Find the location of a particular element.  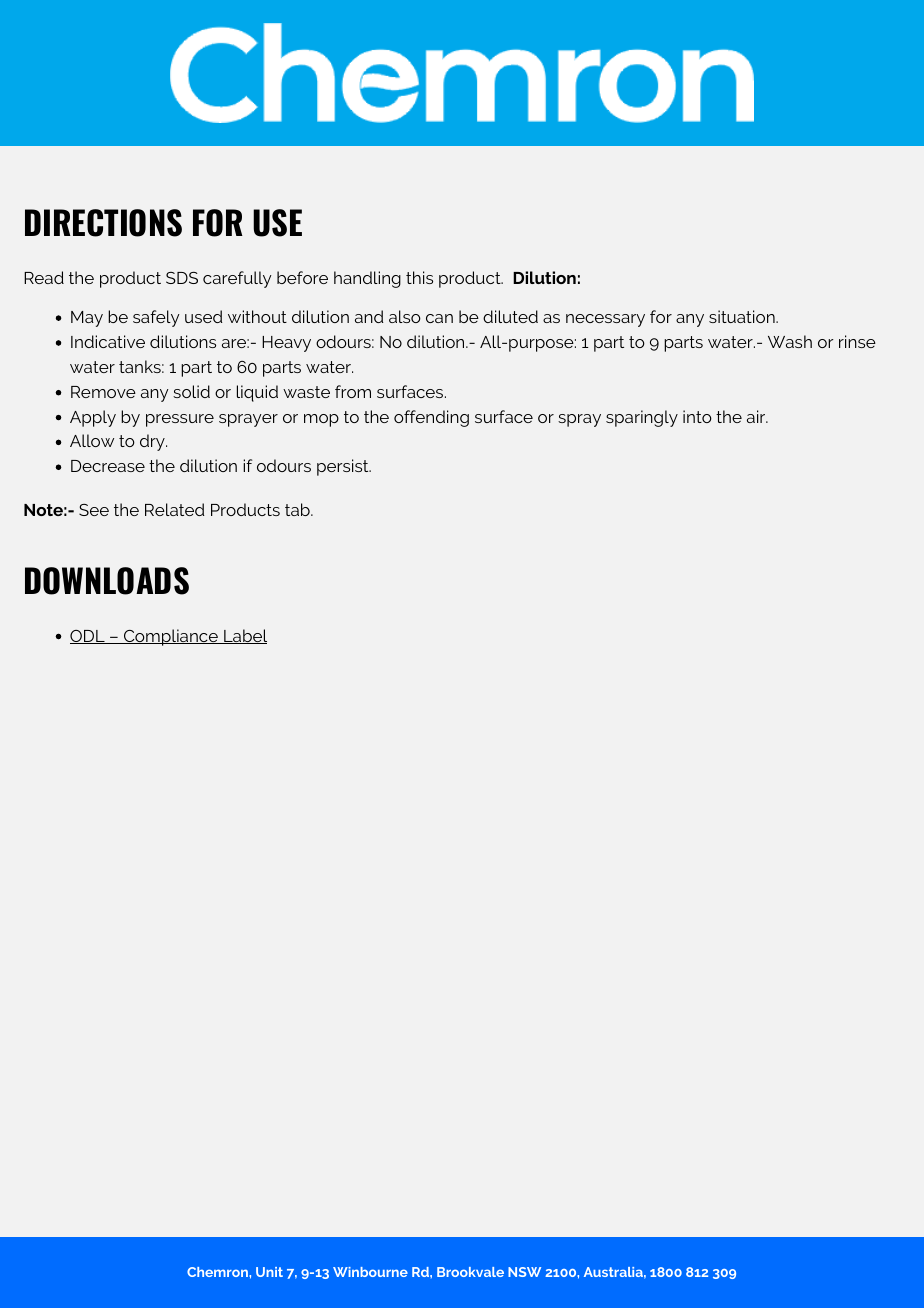

Compliance is located at coordinates (171, 637).
